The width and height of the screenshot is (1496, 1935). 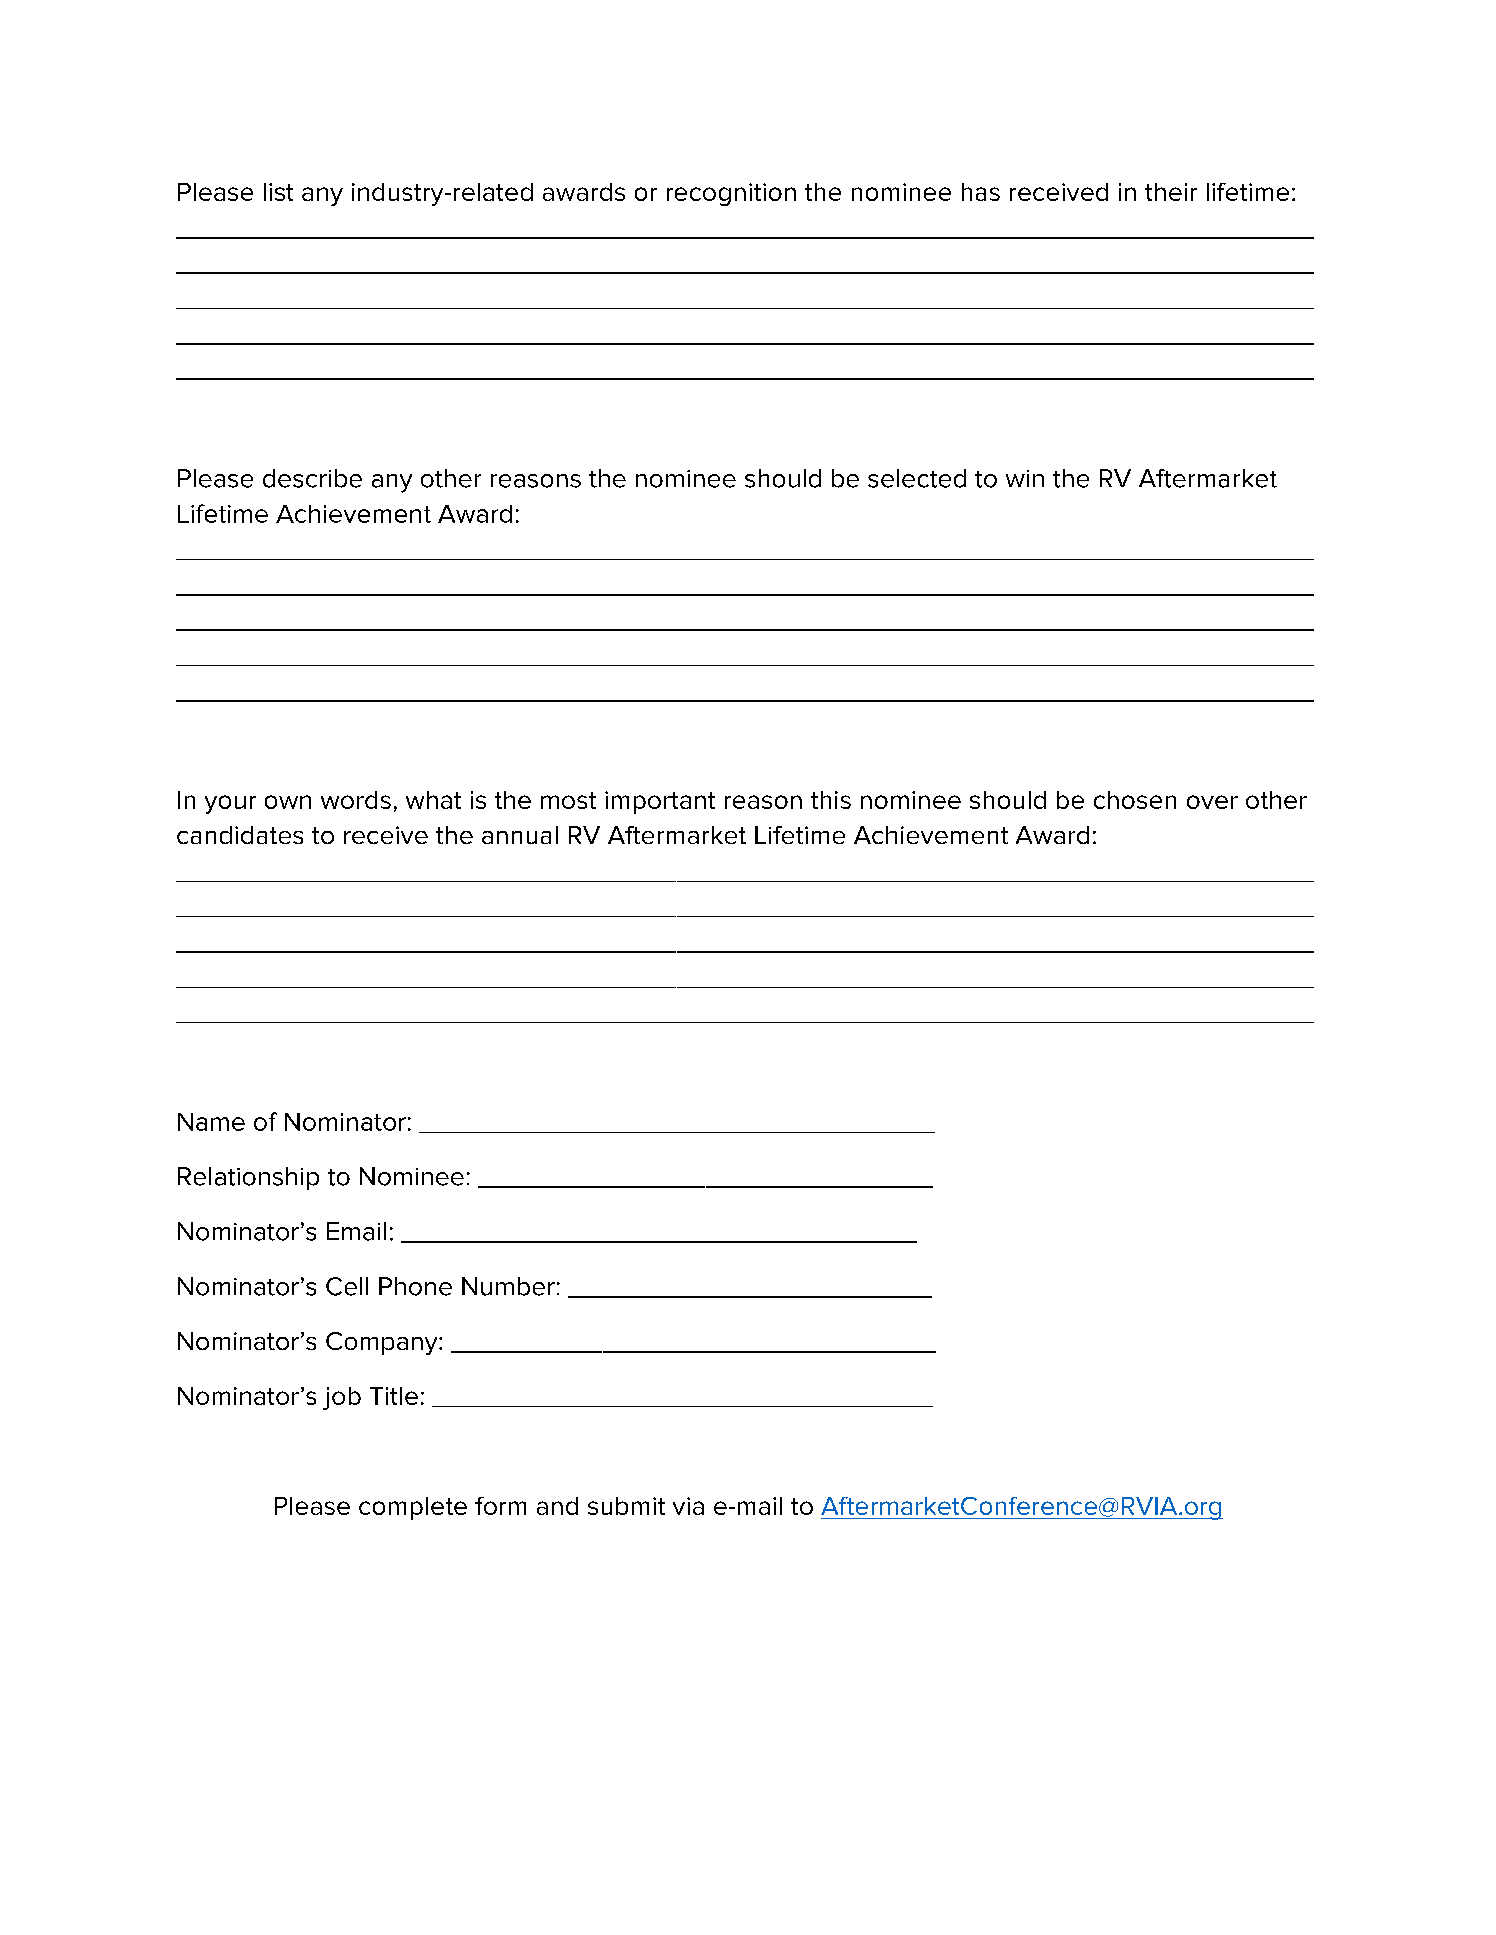 What do you see at coordinates (1171, 192) in the screenshot?
I see `their` at bounding box center [1171, 192].
